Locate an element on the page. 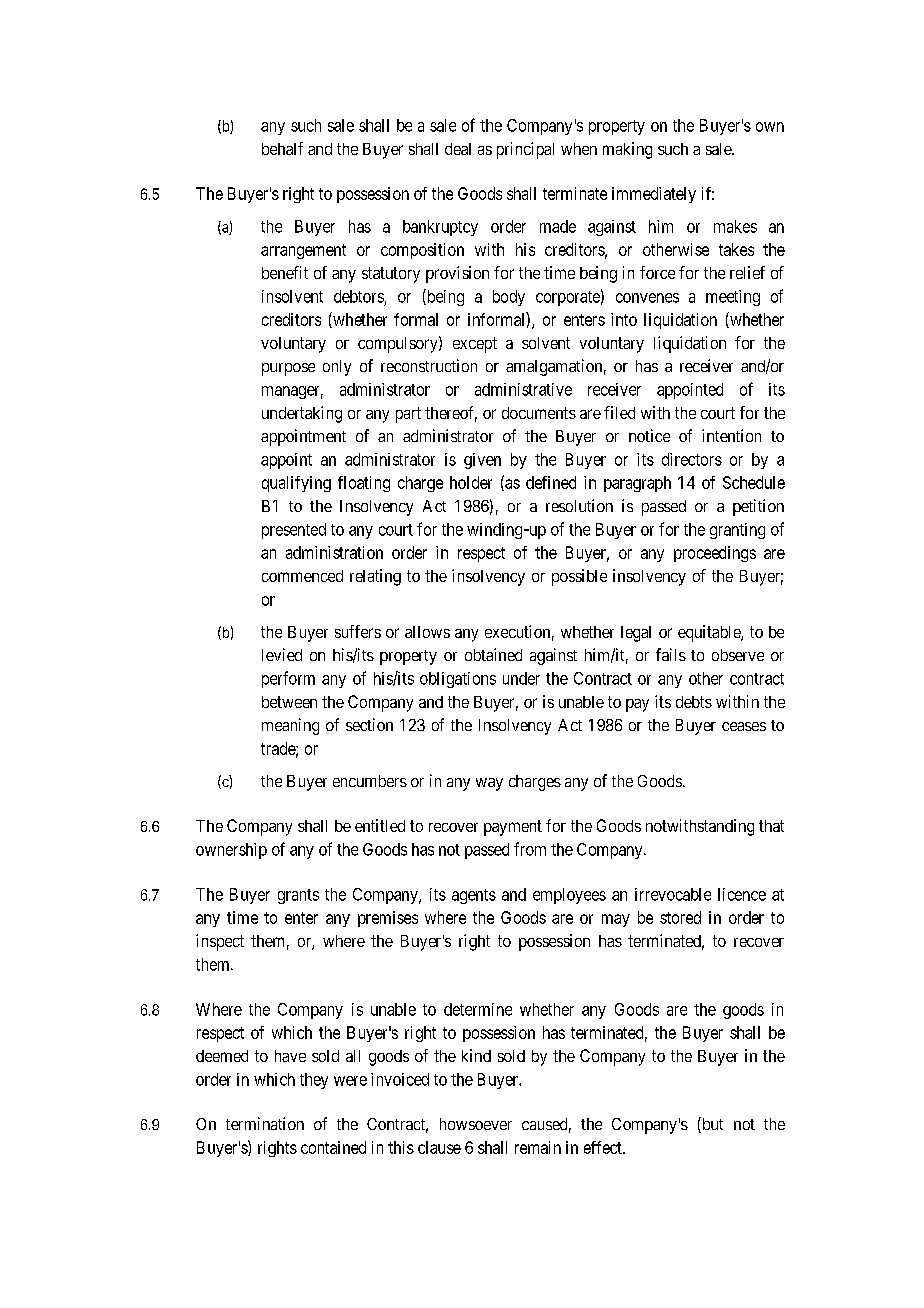  equitable is located at coordinates (710, 633).
